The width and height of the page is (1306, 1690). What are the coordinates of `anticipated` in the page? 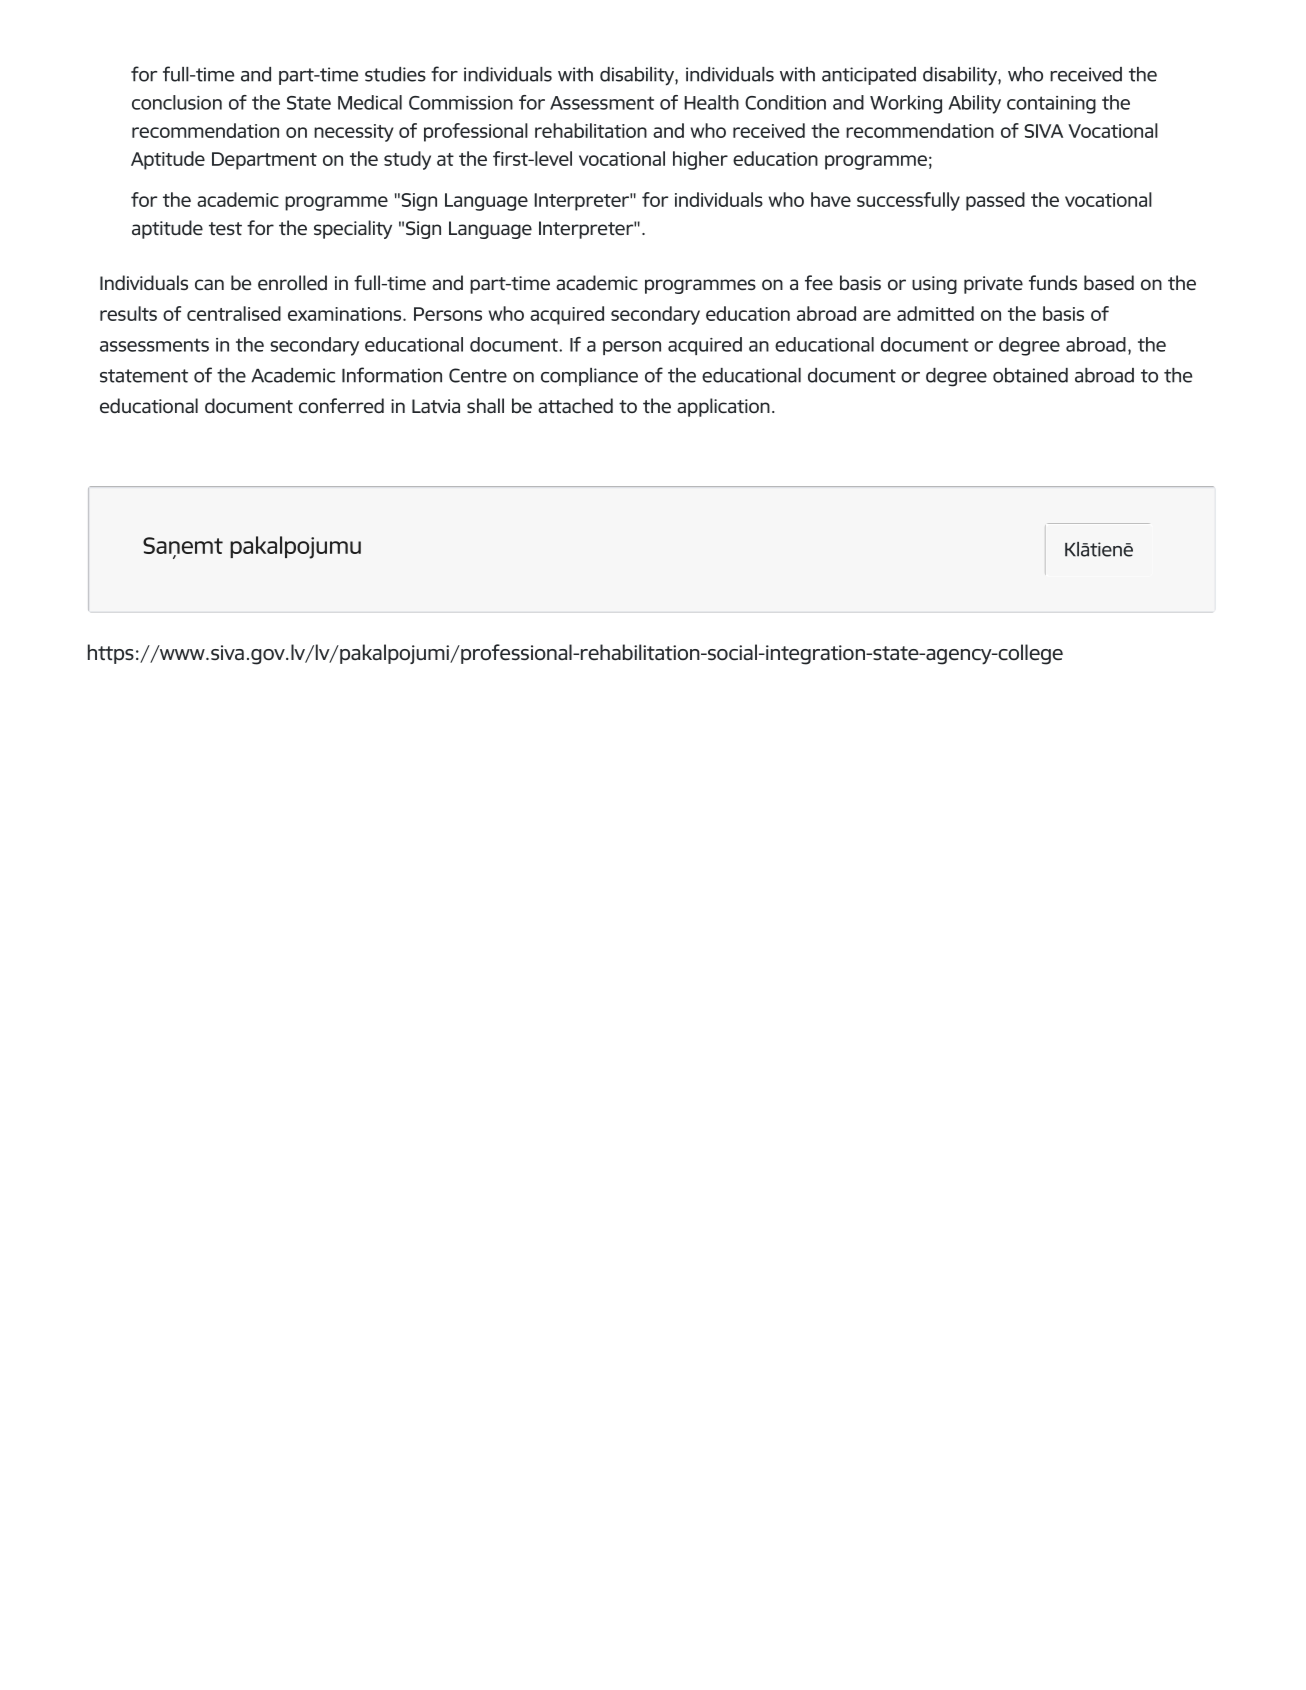 It's located at (869, 76).
